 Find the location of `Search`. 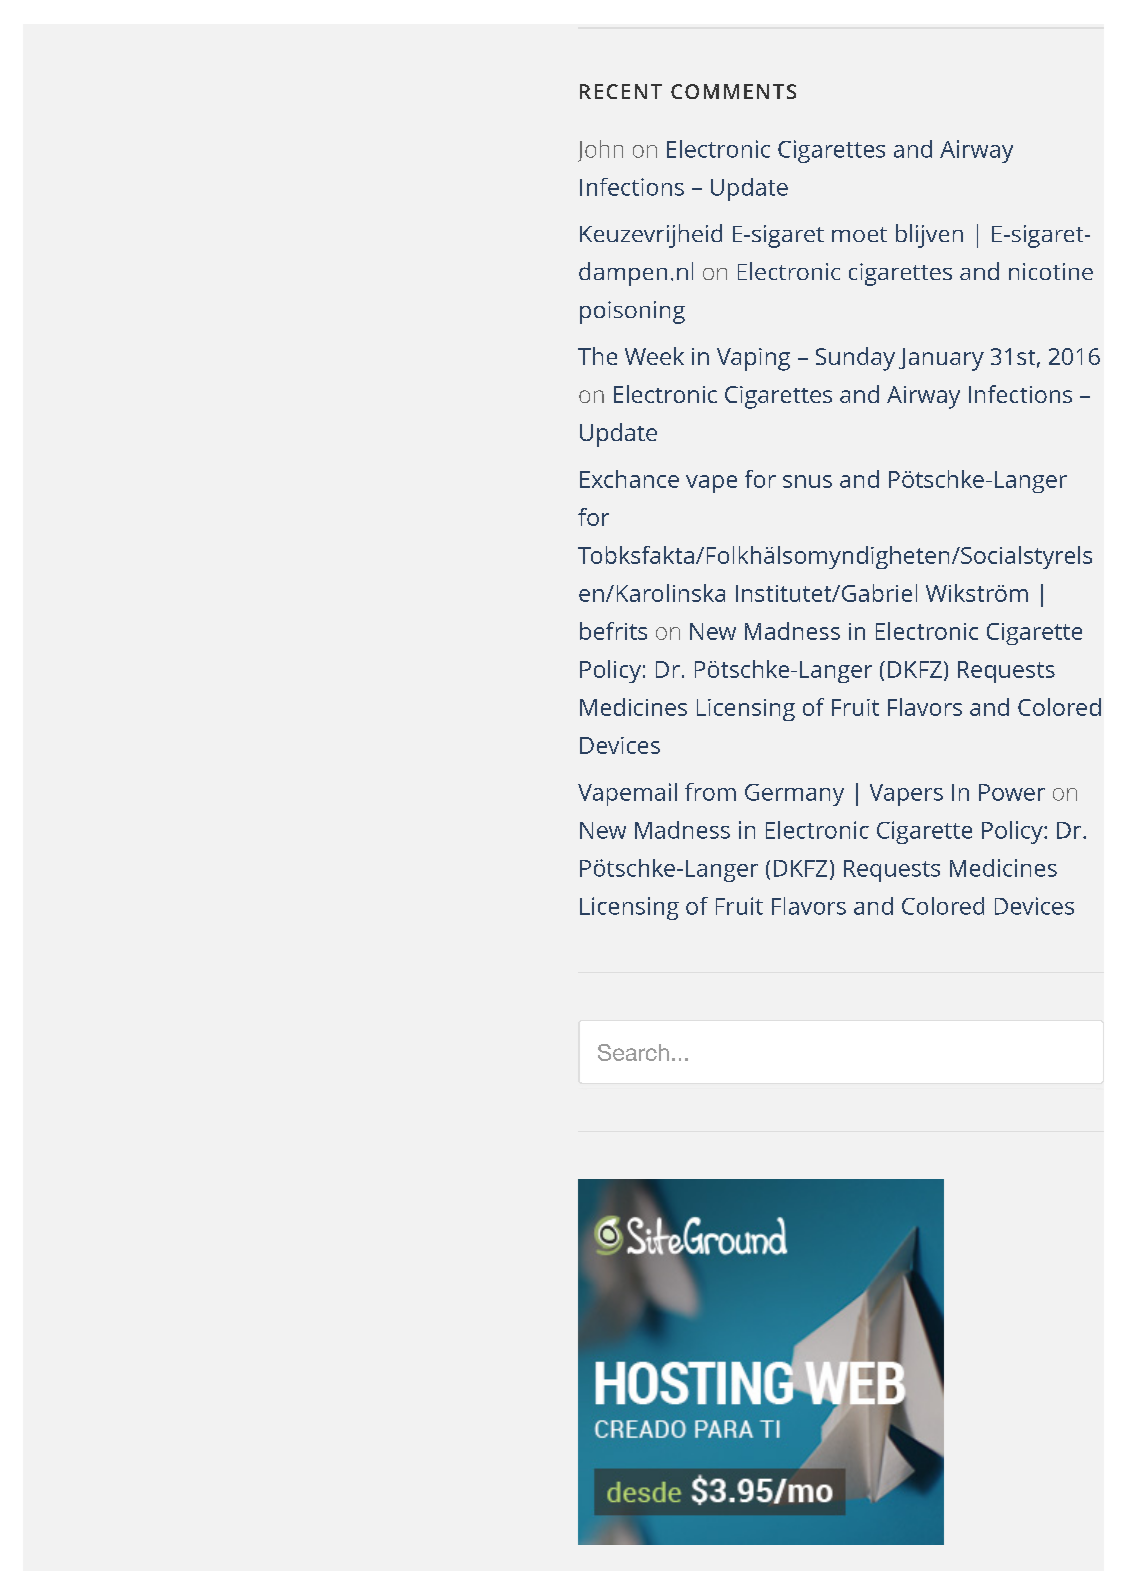

Search is located at coordinates (633, 1052).
